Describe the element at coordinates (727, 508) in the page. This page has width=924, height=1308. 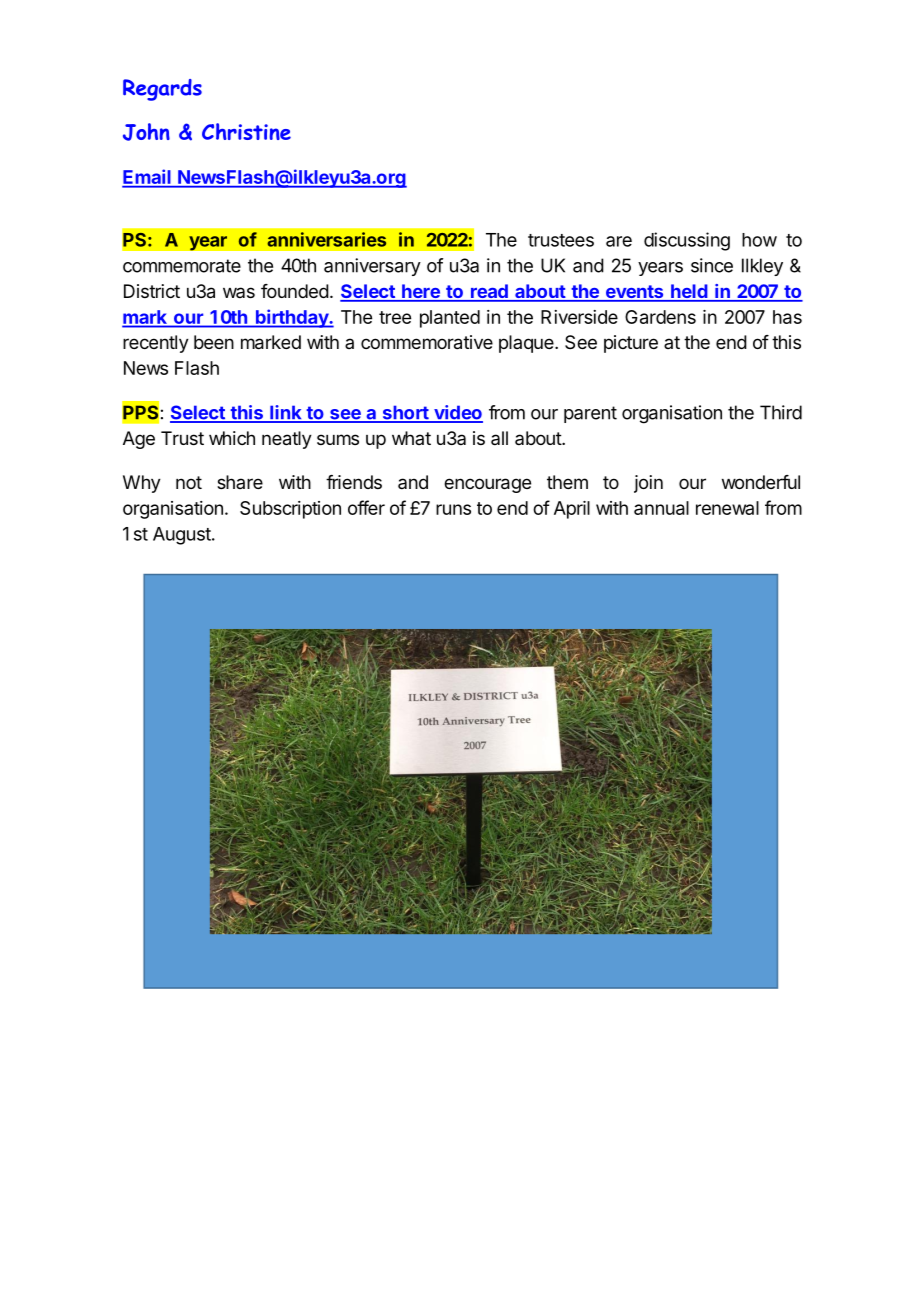
I see `renewal` at that location.
